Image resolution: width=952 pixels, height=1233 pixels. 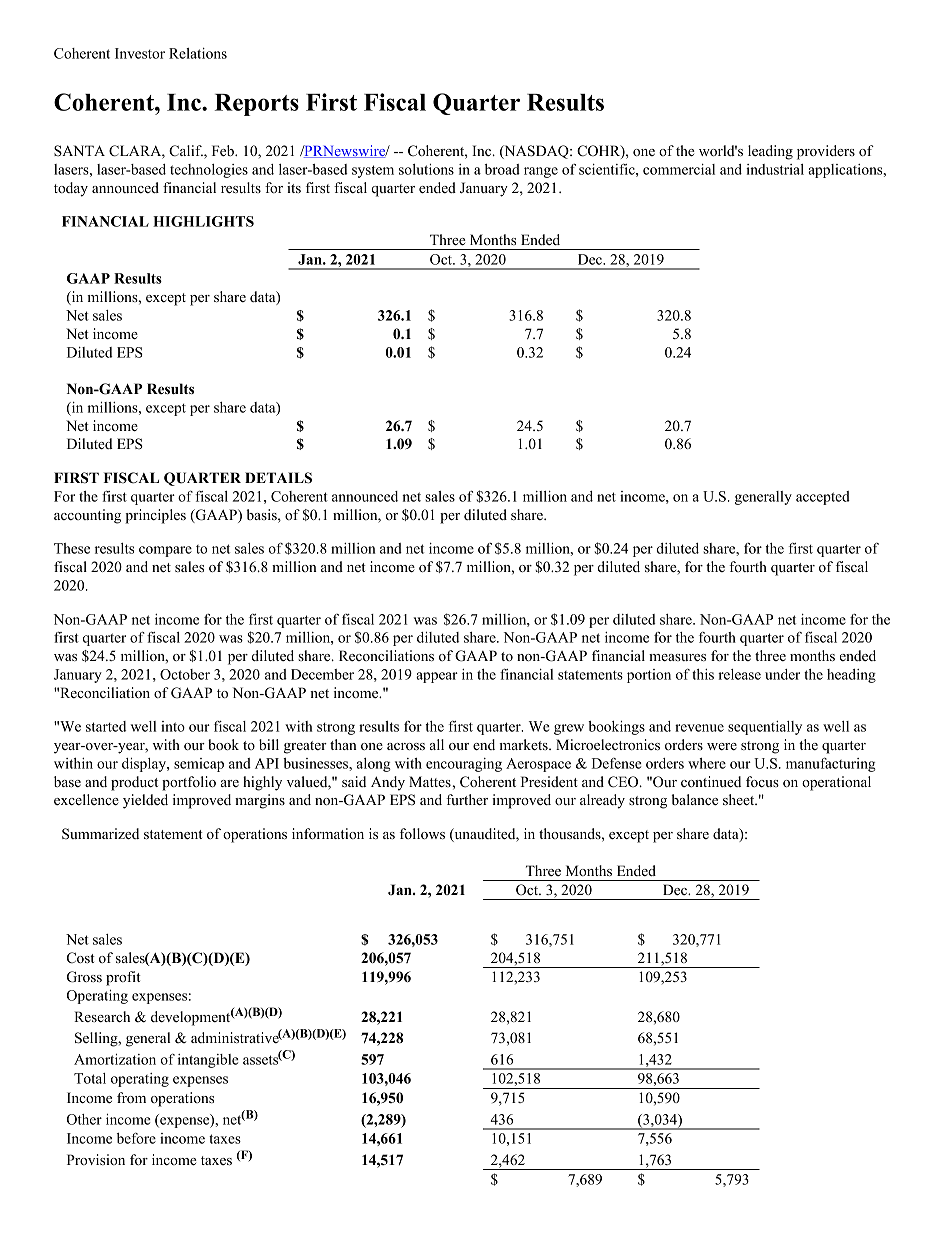 I want to click on release, so click(x=739, y=674).
